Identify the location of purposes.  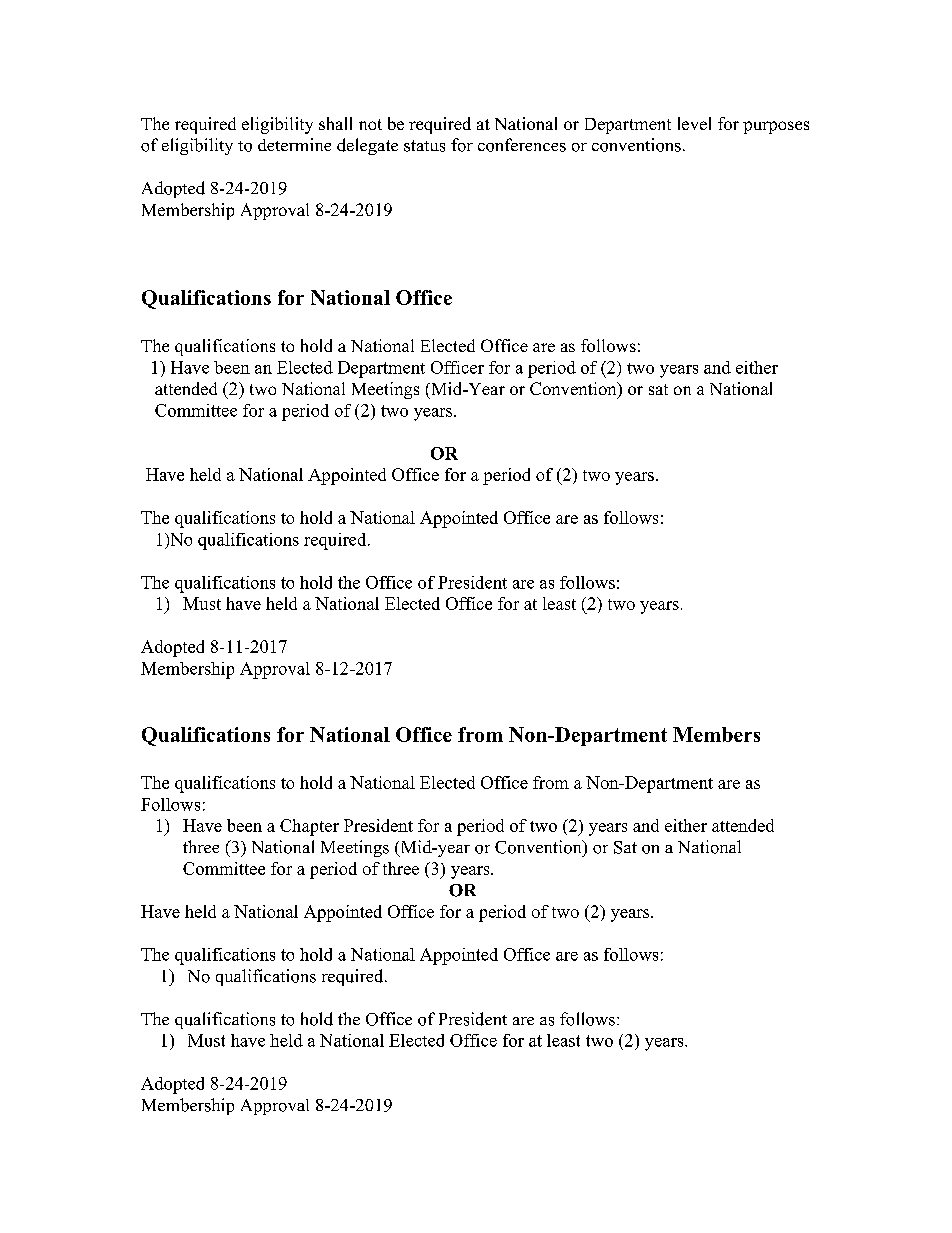
(776, 127).
